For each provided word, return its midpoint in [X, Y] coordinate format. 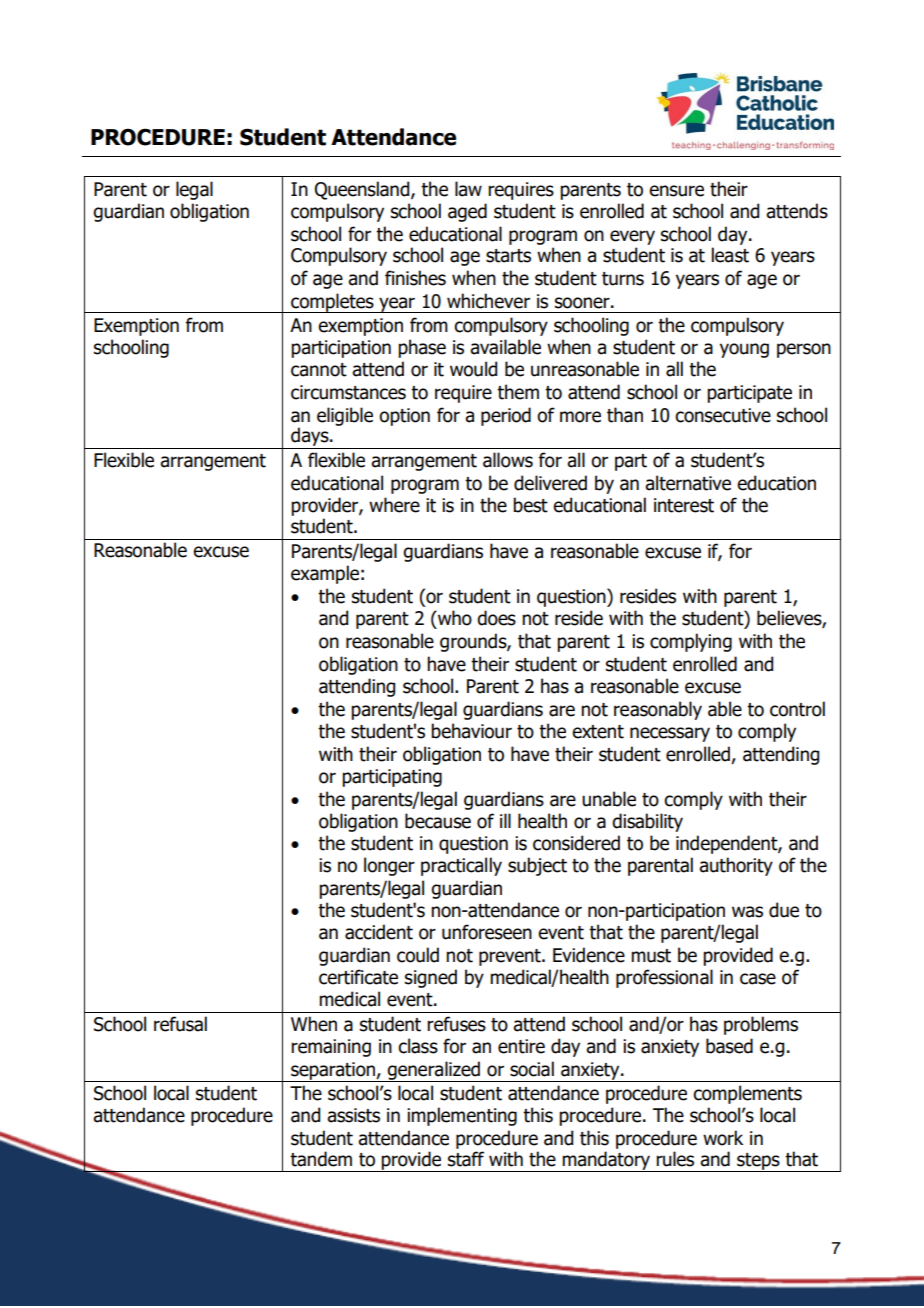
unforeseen [487, 932]
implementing [462, 1116]
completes [332, 303]
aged [467, 212]
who [454, 618]
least [730, 255]
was [747, 912]
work [723, 1138]
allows [508, 460]
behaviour [471, 731]
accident [379, 932]
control [797, 709]
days [311, 436]
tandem [321, 1159]
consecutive [723, 415]
